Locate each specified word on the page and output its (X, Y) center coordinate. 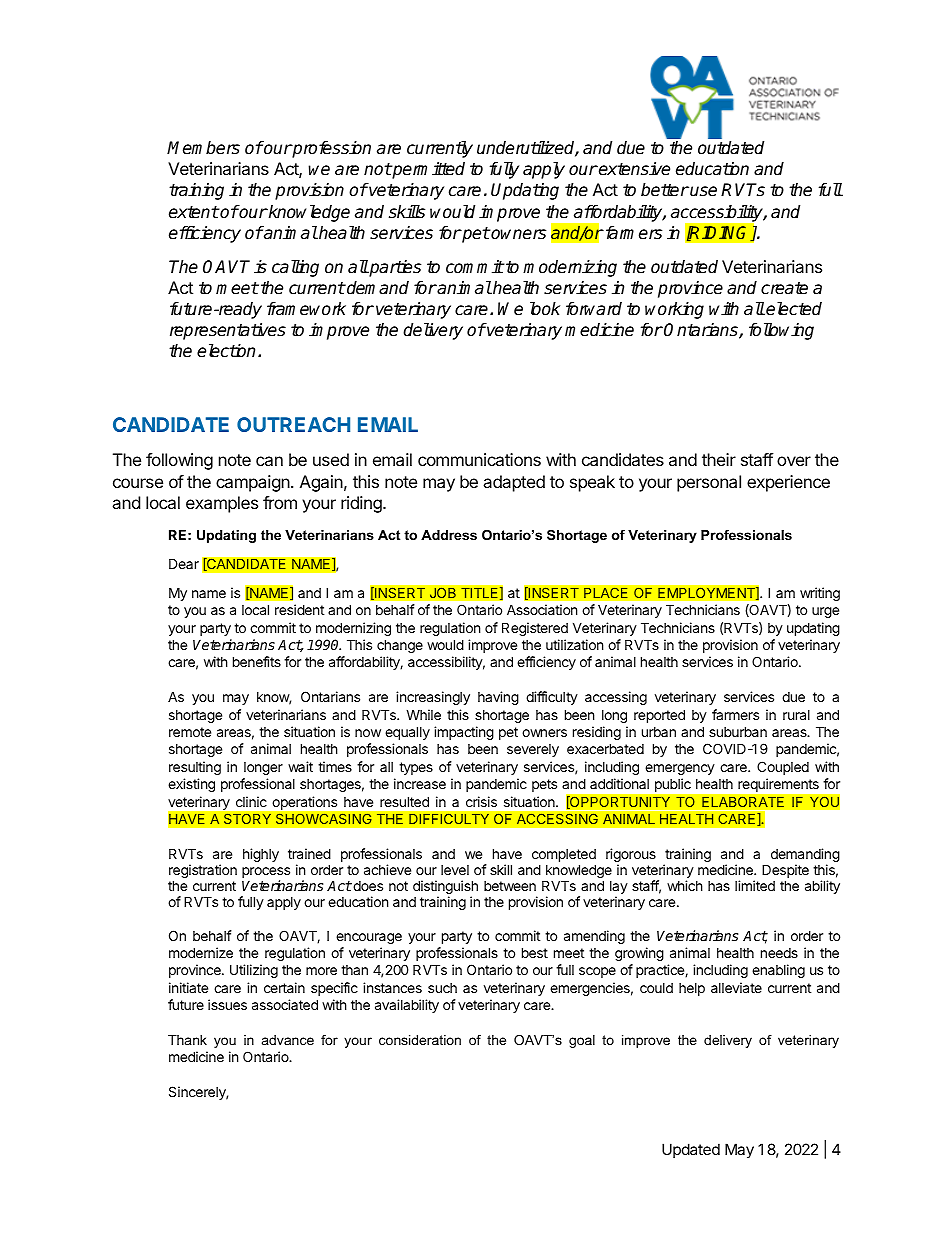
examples (222, 504)
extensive (633, 169)
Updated (691, 1150)
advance (288, 1040)
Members (203, 148)
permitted (428, 170)
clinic (251, 801)
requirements (778, 785)
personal (709, 483)
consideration (420, 1040)
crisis (481, 801)
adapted (514, 483)
